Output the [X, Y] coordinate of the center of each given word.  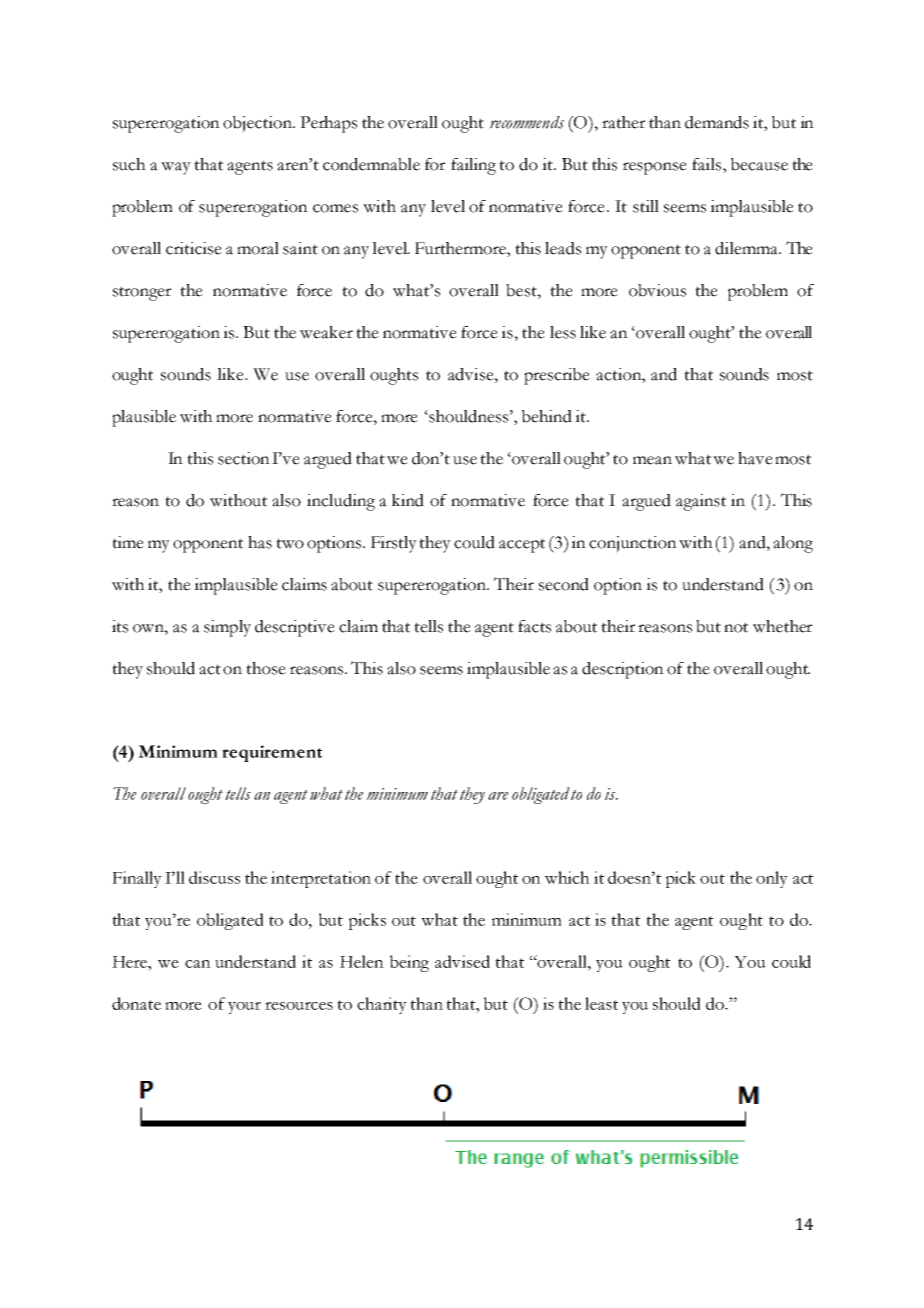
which [567, 877]
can [198, 964]
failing [473, 166]
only [772, 879]
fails [706, 164]
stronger [142, 293]
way [176, 168]
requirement [272, 753]
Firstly [394, 544]
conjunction [633, 544]
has [260, 542]
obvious [657, 290]
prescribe [557, 376]
